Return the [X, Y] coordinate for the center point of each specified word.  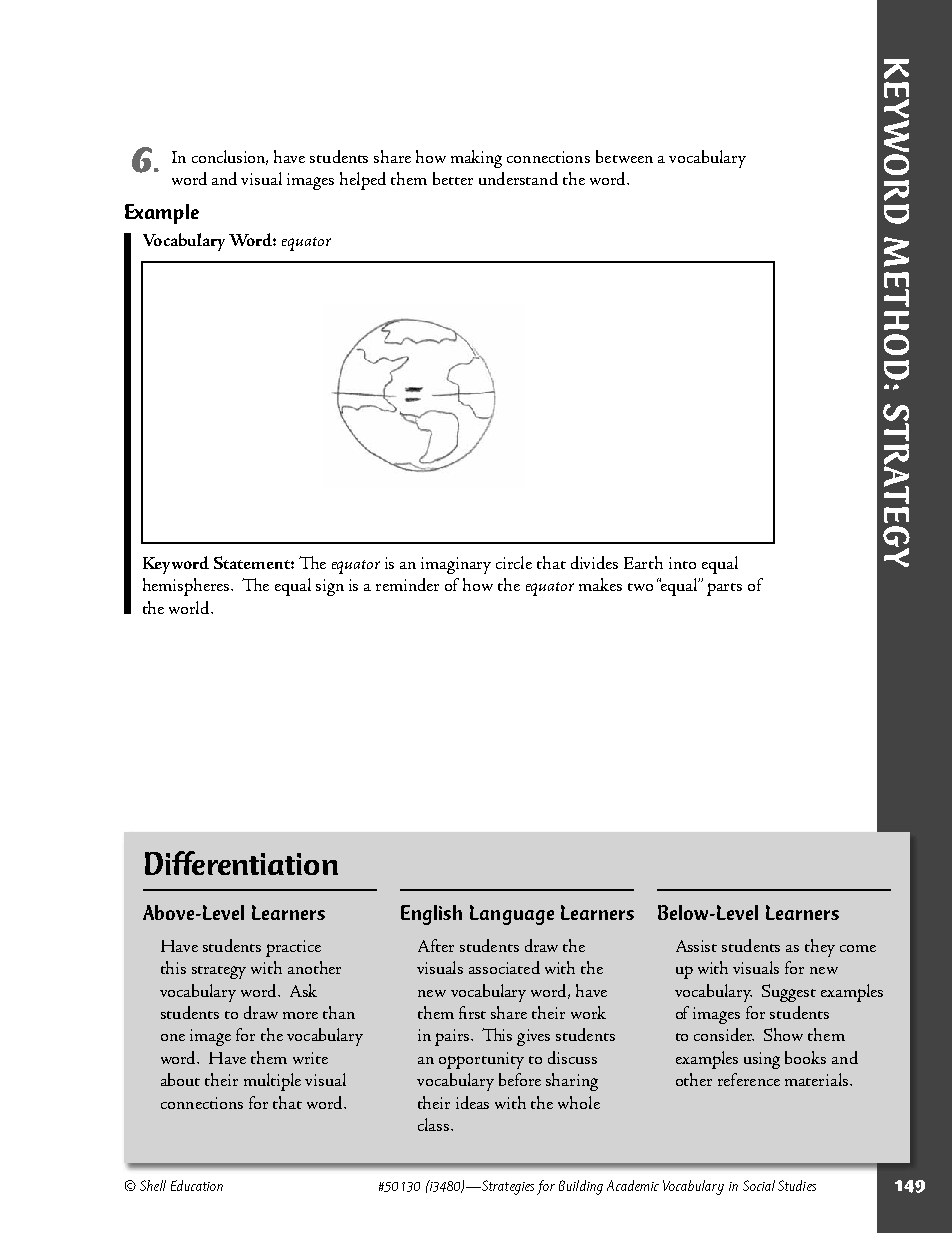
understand [518, 178]
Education [197, 1185]
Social [759, 1185]
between [624, 156]
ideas [472, 1102]
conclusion [230, 157]
